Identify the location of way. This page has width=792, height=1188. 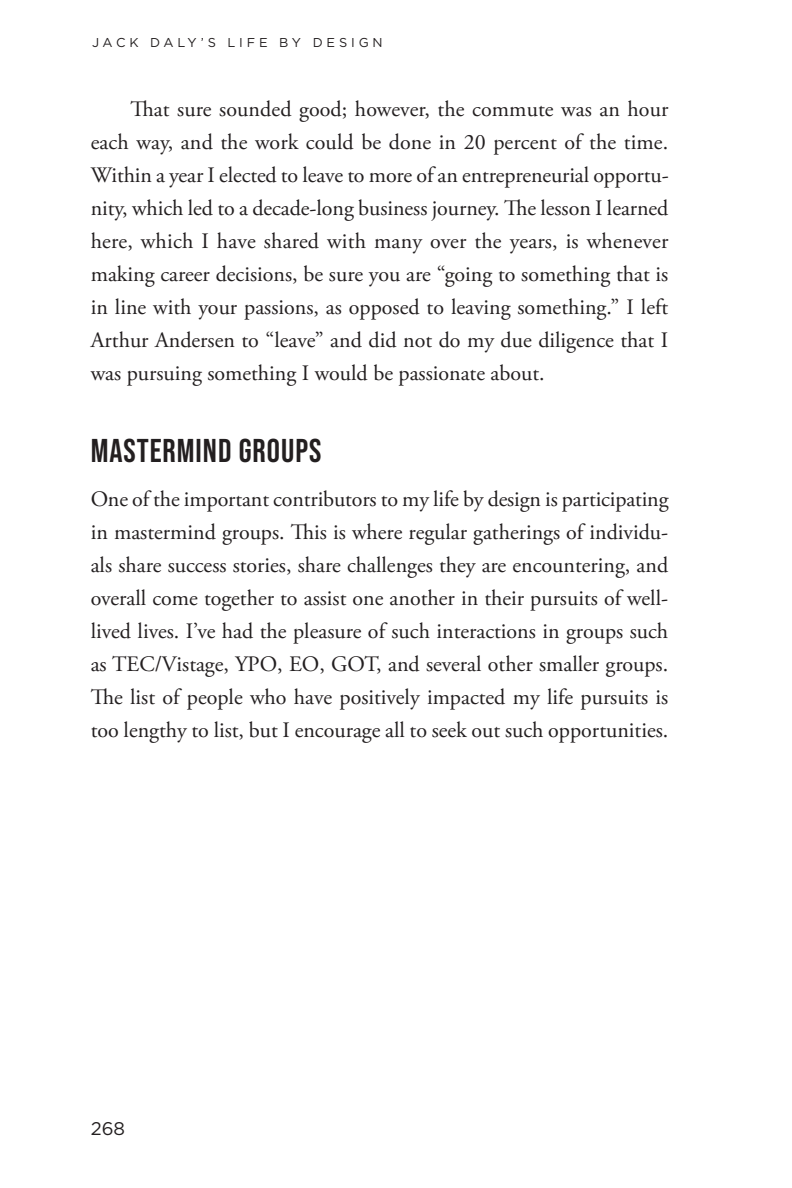
(154, 147).
